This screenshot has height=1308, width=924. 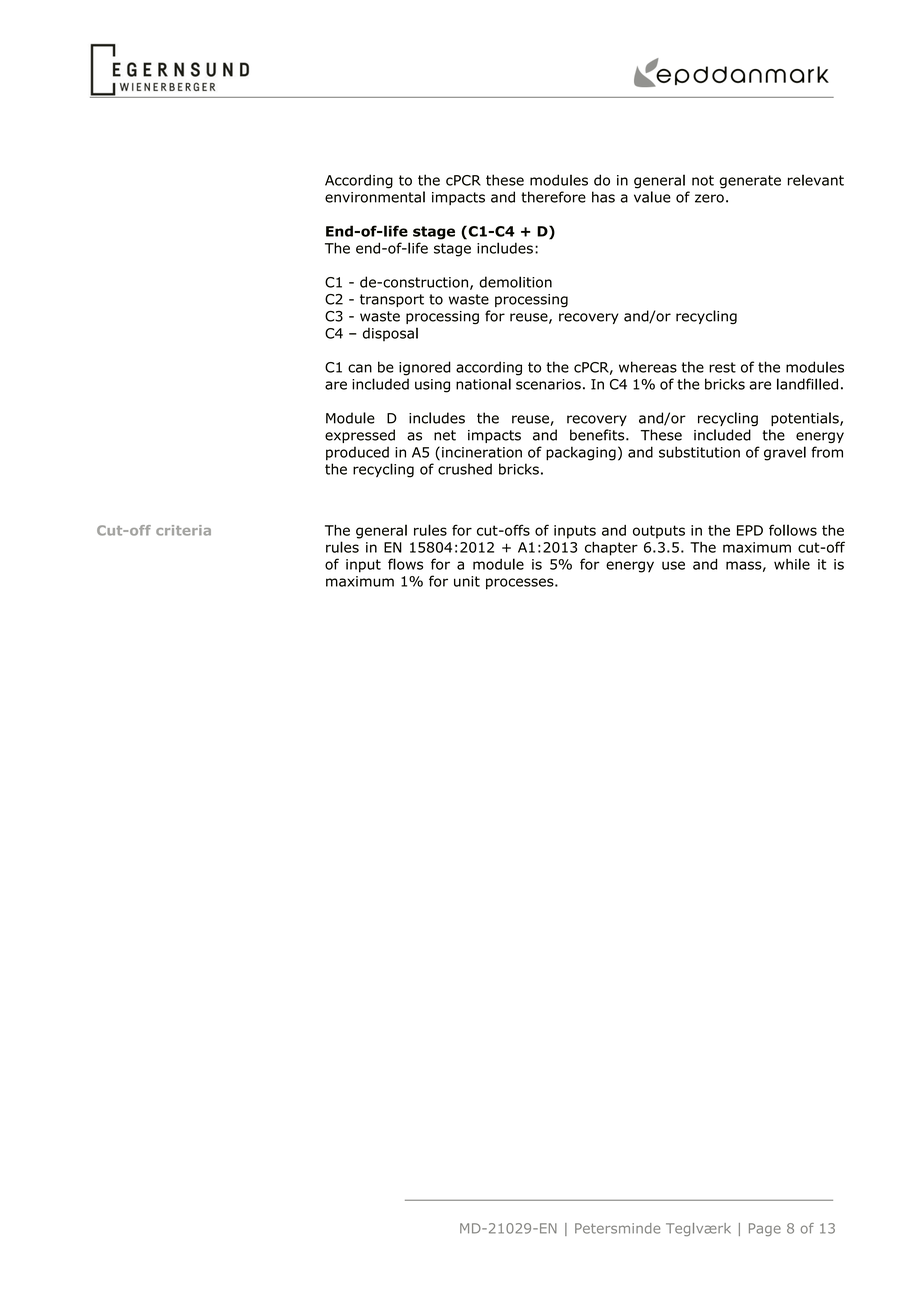 What do you see at coordinates (611, 549) in the screenshot?
I see `chapter` at bounding box center [611, 549].
